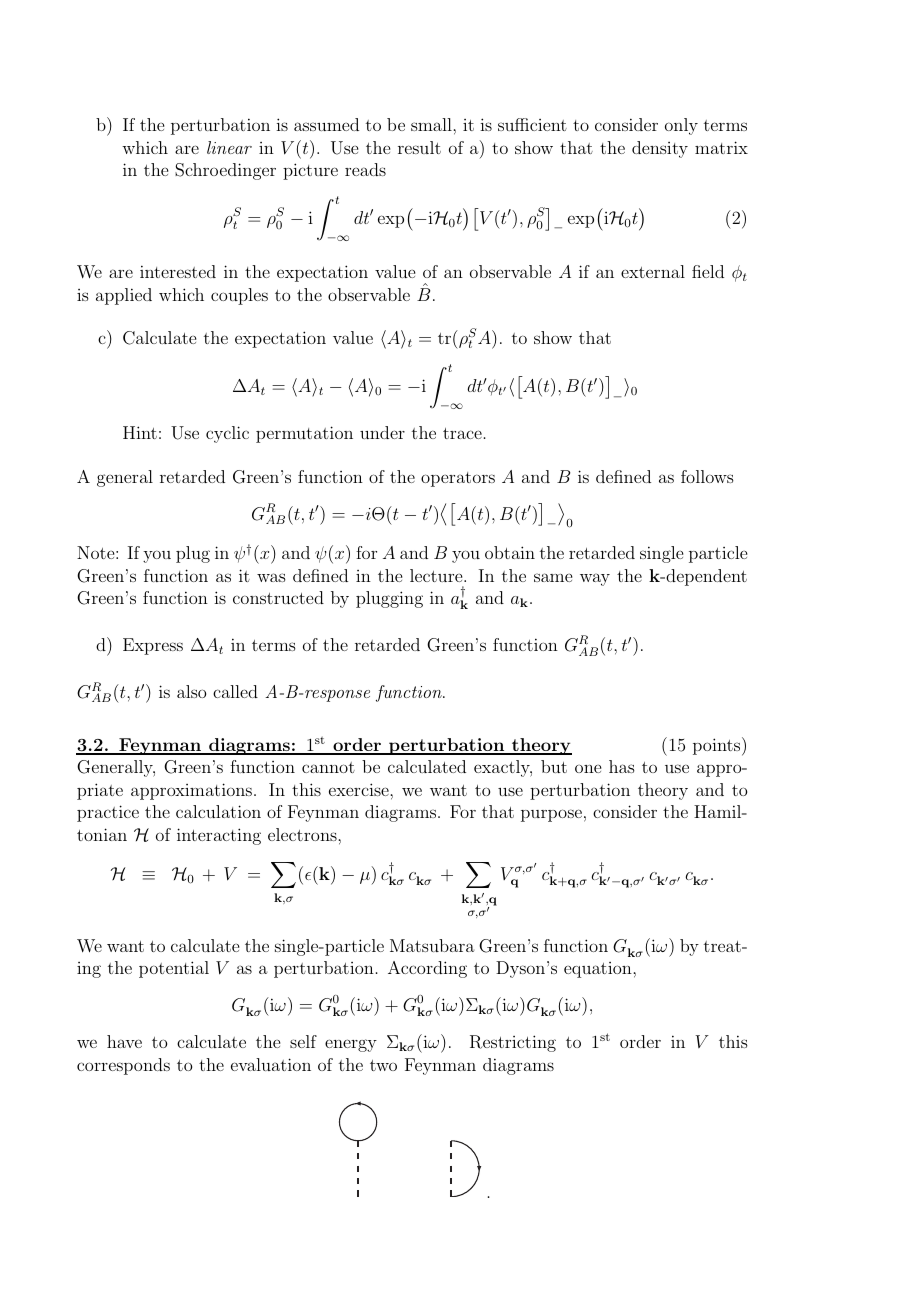 This screenshot has width=924, height=1308. What do you see at coordinates (419, 147) in the screenshot?
I see `result` at bounding box center [419, 147].
